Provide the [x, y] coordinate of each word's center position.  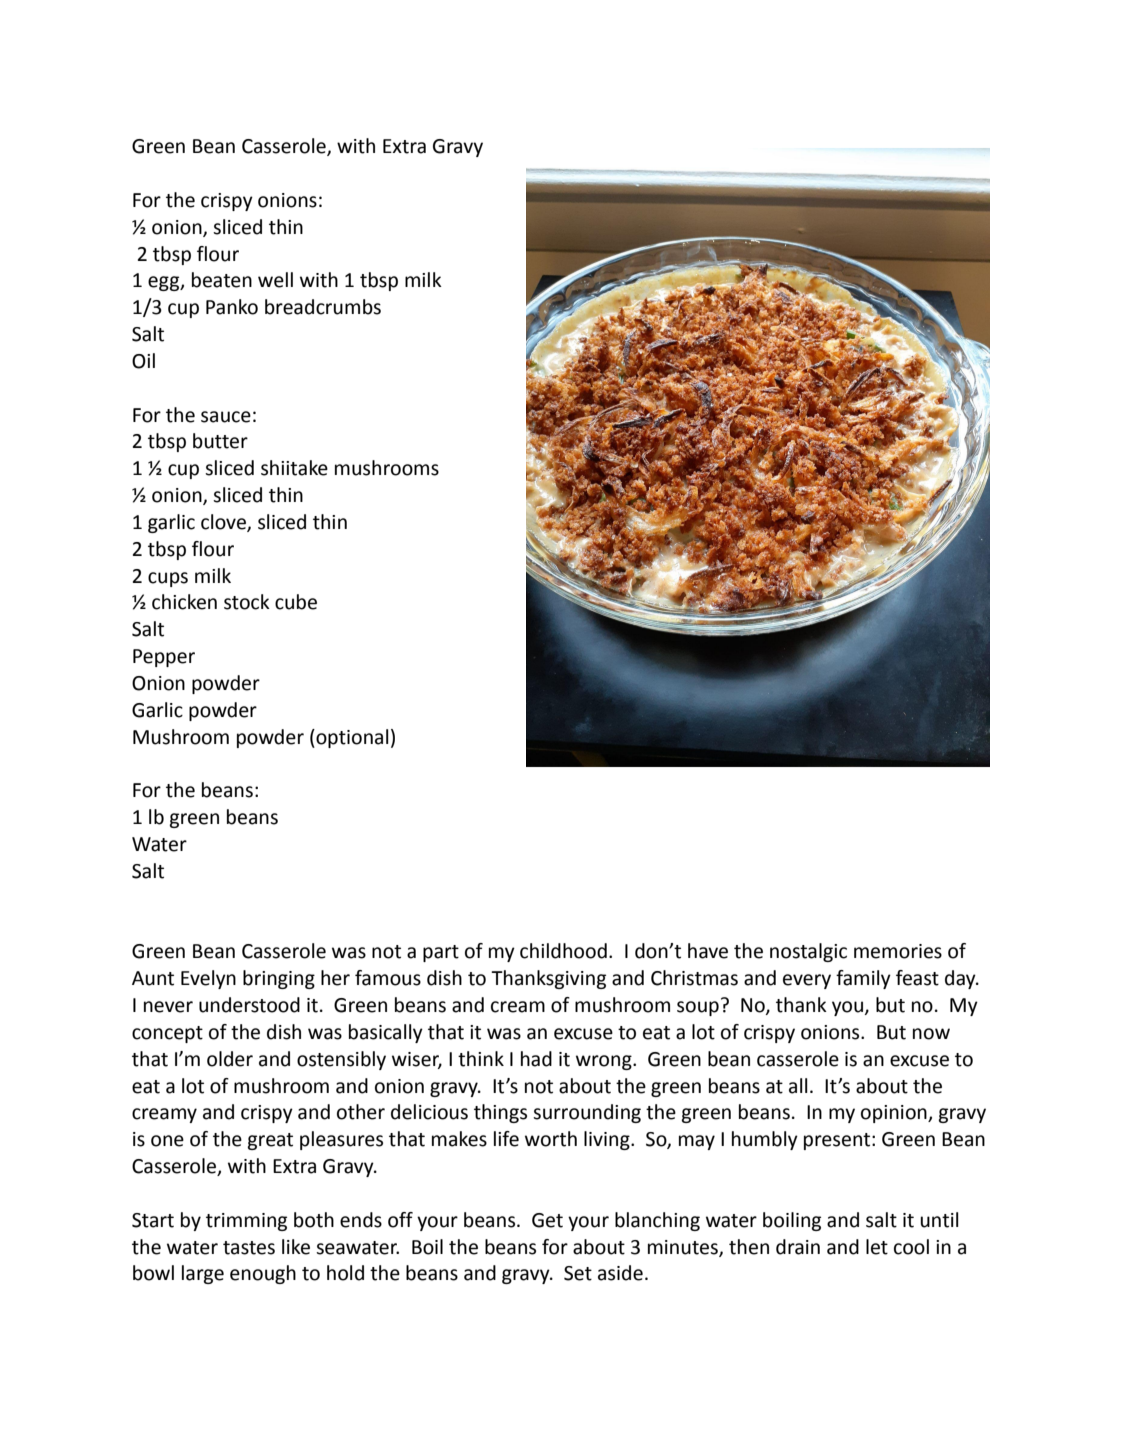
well [275, 280]
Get [547, 1220]
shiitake [294, 468]
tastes [249, 1248]
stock [247, 602]
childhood [563, 951]
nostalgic [808, 952]
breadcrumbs [323, 307]
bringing [279, 979]
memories [898, 951]
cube [296, 602]
